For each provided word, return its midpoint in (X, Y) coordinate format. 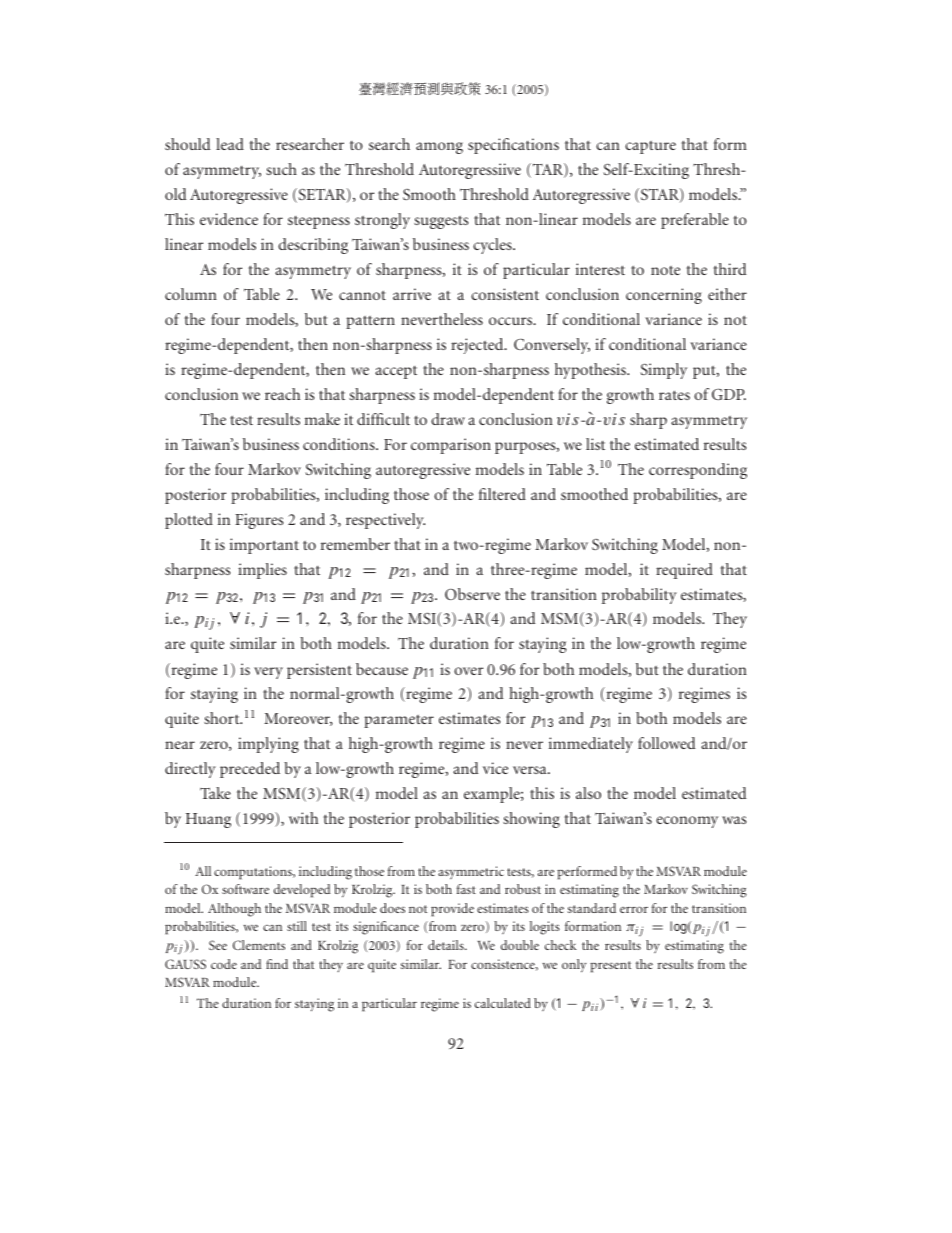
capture (650, 147)
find (277, 964)
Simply (663, 371)
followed (667, 743)
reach (282, 394)
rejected (478, 346)
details (447, 945)
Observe (472, 594)
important (264, 546)
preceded (250, 770)
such (281, 169)
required (684, 571)
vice (495, 768)
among (439, 148)
